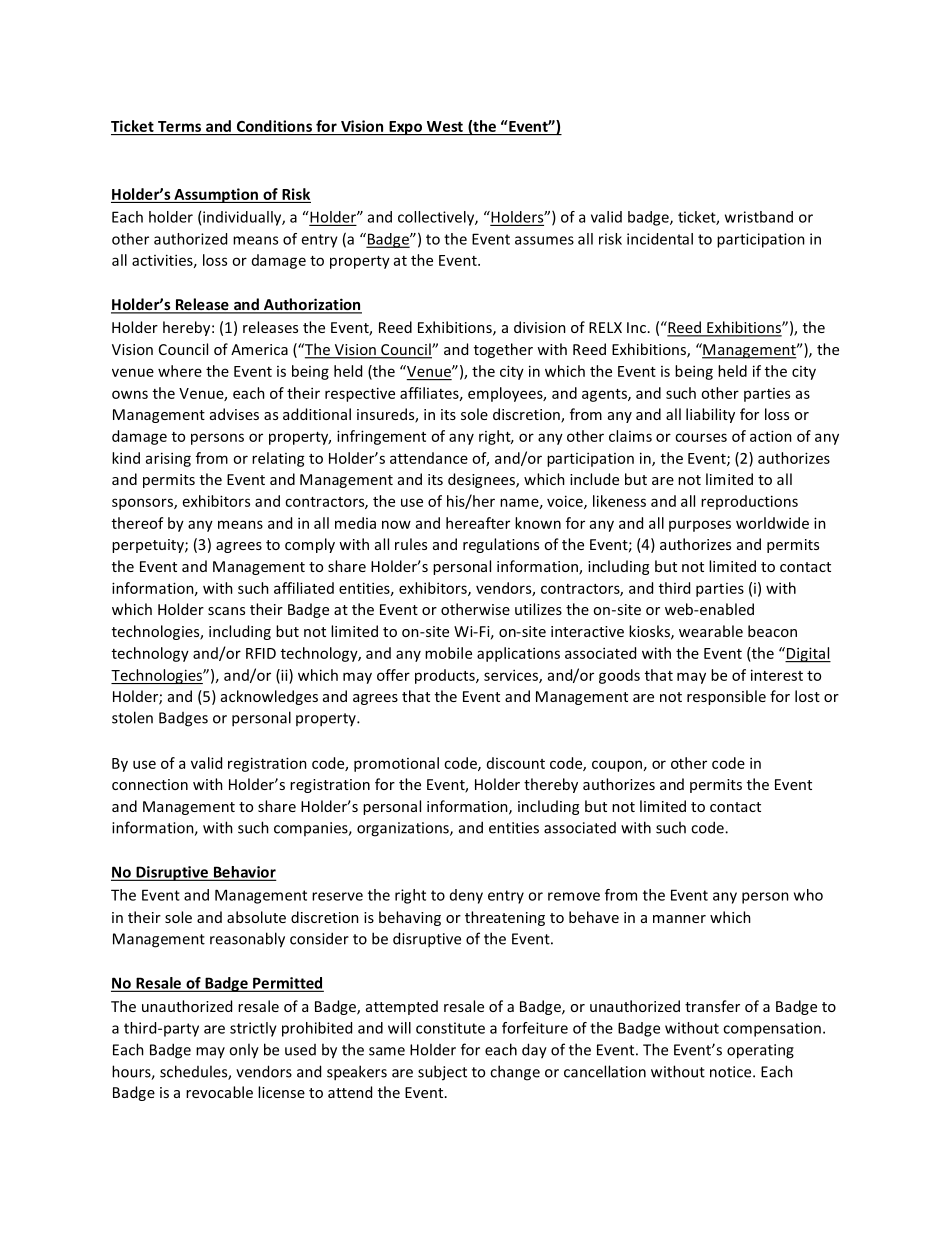 The image size is (952, 1233). I want to click on Terms, so click(179, 126).
